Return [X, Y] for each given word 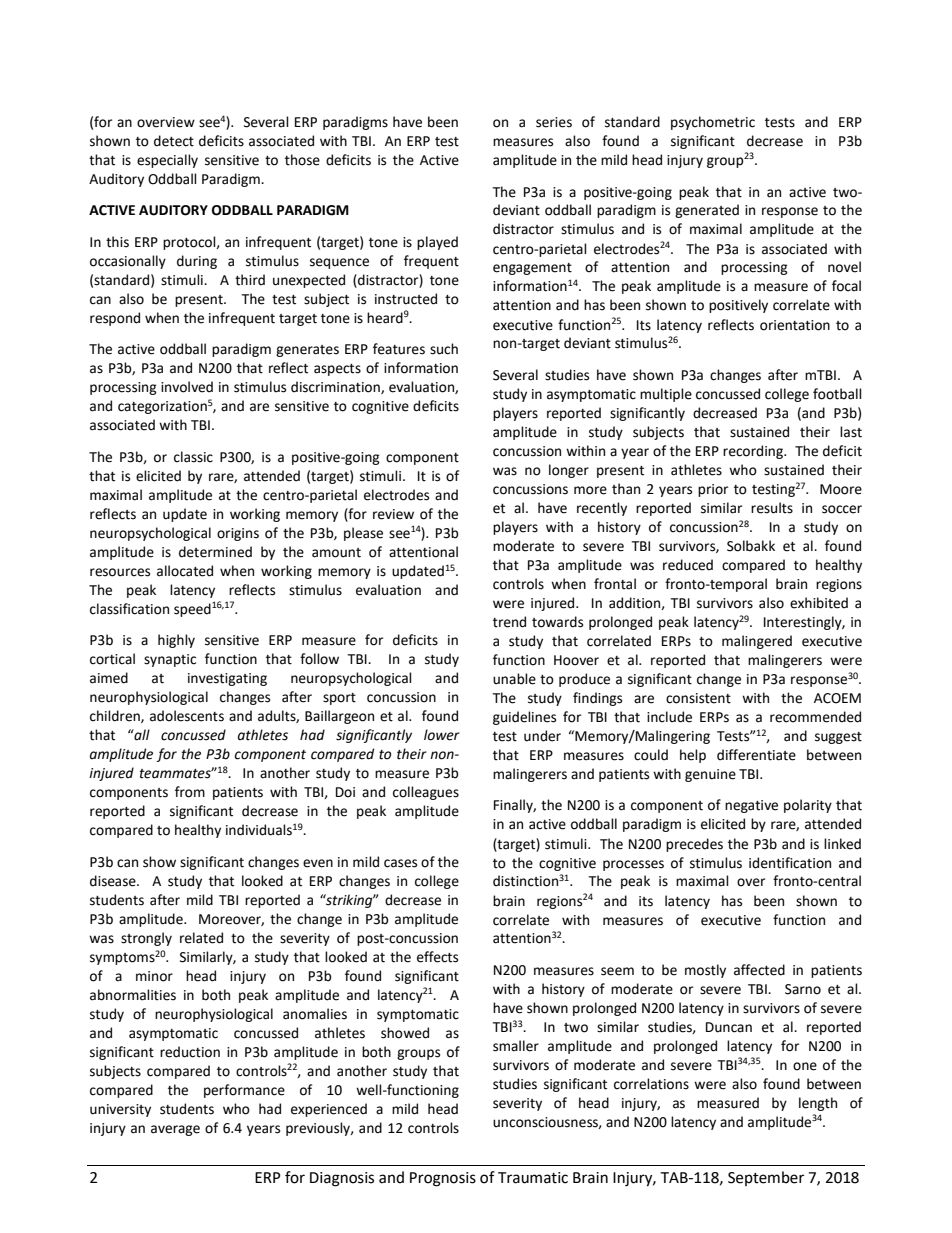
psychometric [713, 123]
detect [174, 141]
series [554, 122]
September [766, 1178]
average [175, 1130]
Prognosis [443, 1179]
